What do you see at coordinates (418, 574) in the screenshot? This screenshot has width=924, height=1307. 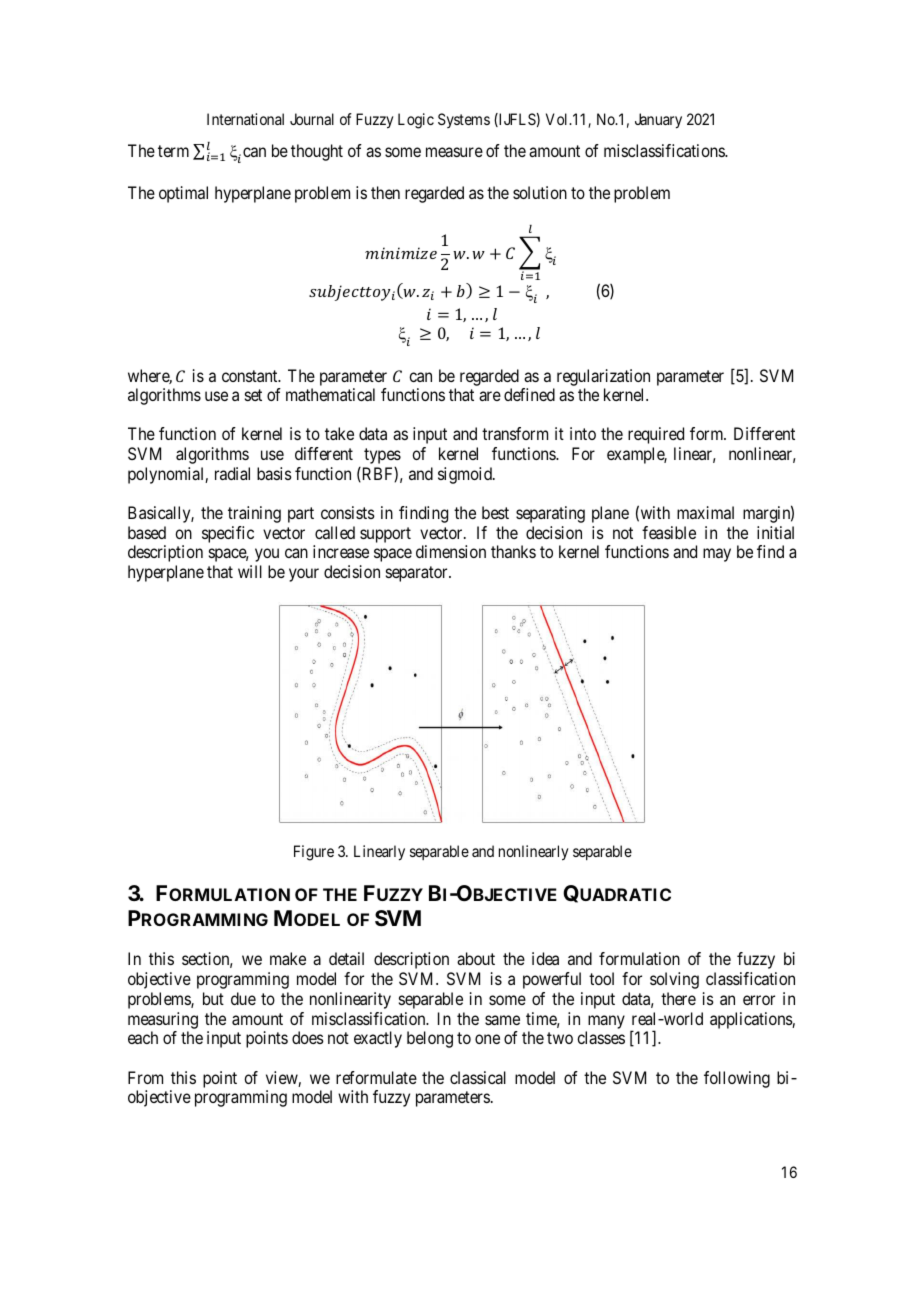 I see `separator` at bounding box center [418, 574].
